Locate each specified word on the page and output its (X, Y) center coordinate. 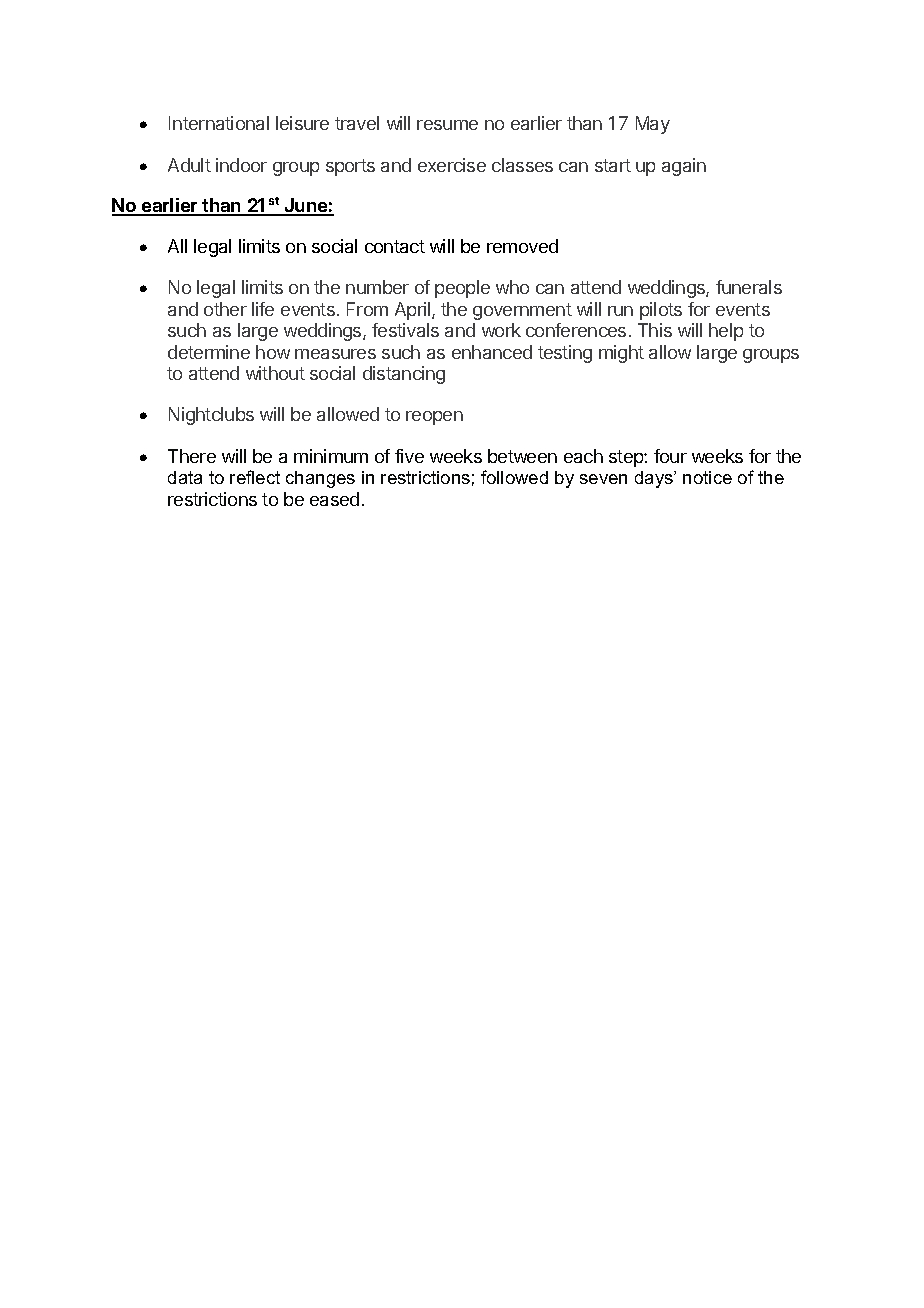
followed (514, 477)
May (653, 125)
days (655, 479)
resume (447, 125)
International (219, 123)
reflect (255, 477)
